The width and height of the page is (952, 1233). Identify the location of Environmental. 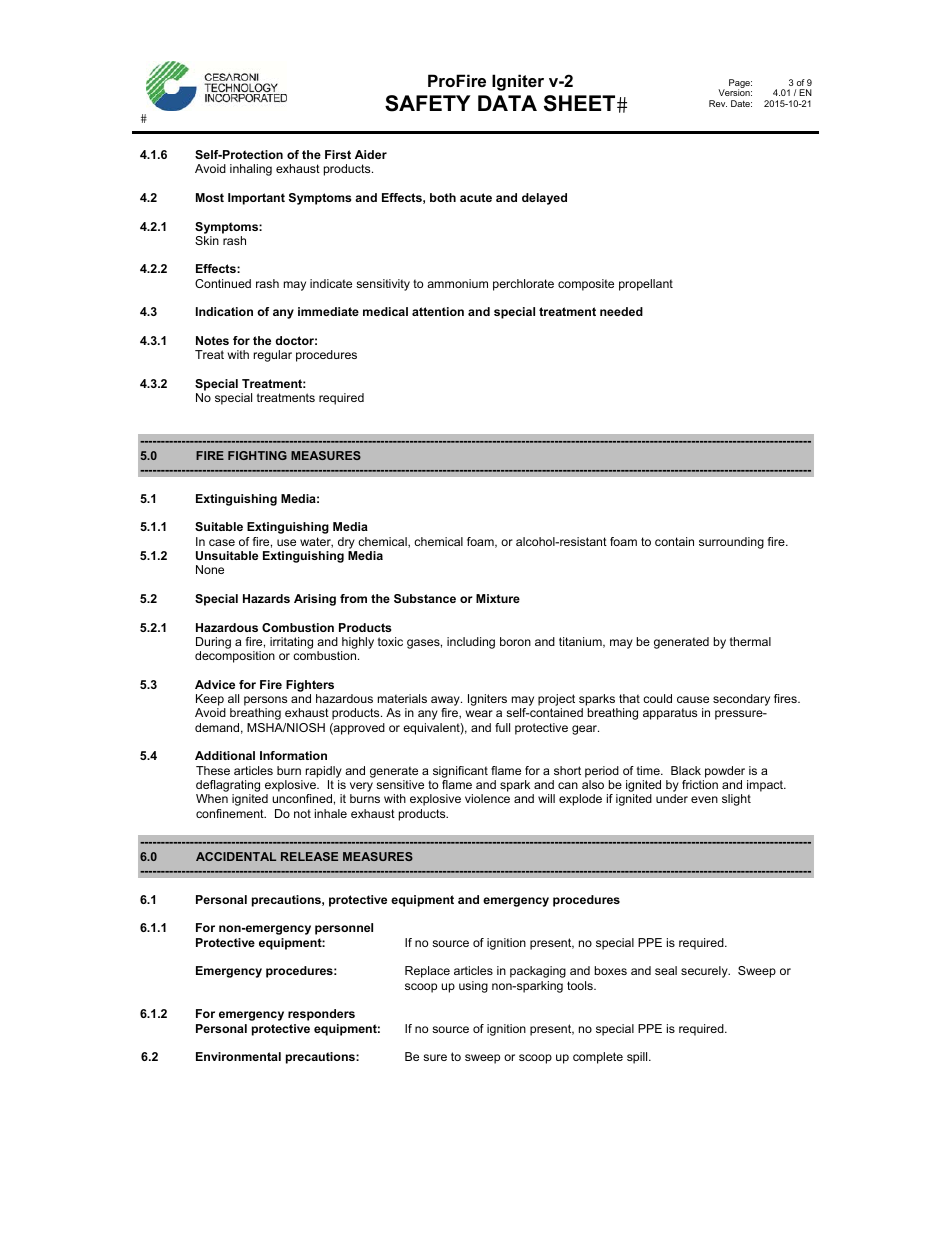
(238, 1056).
